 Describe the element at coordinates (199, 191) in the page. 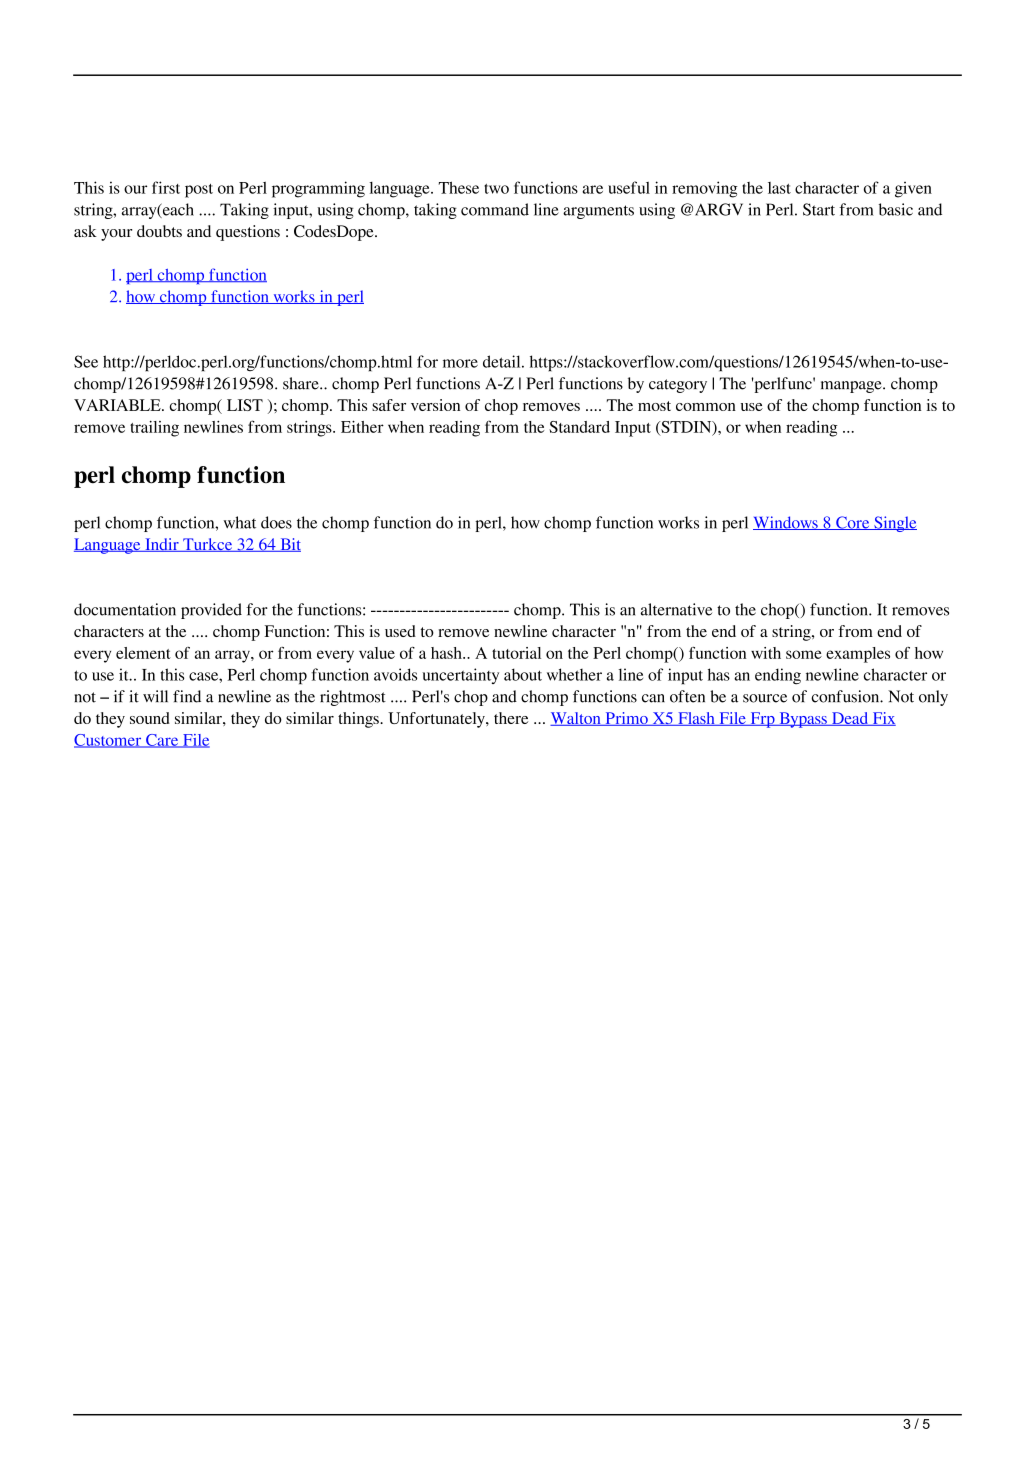

I see `post` at that location.
